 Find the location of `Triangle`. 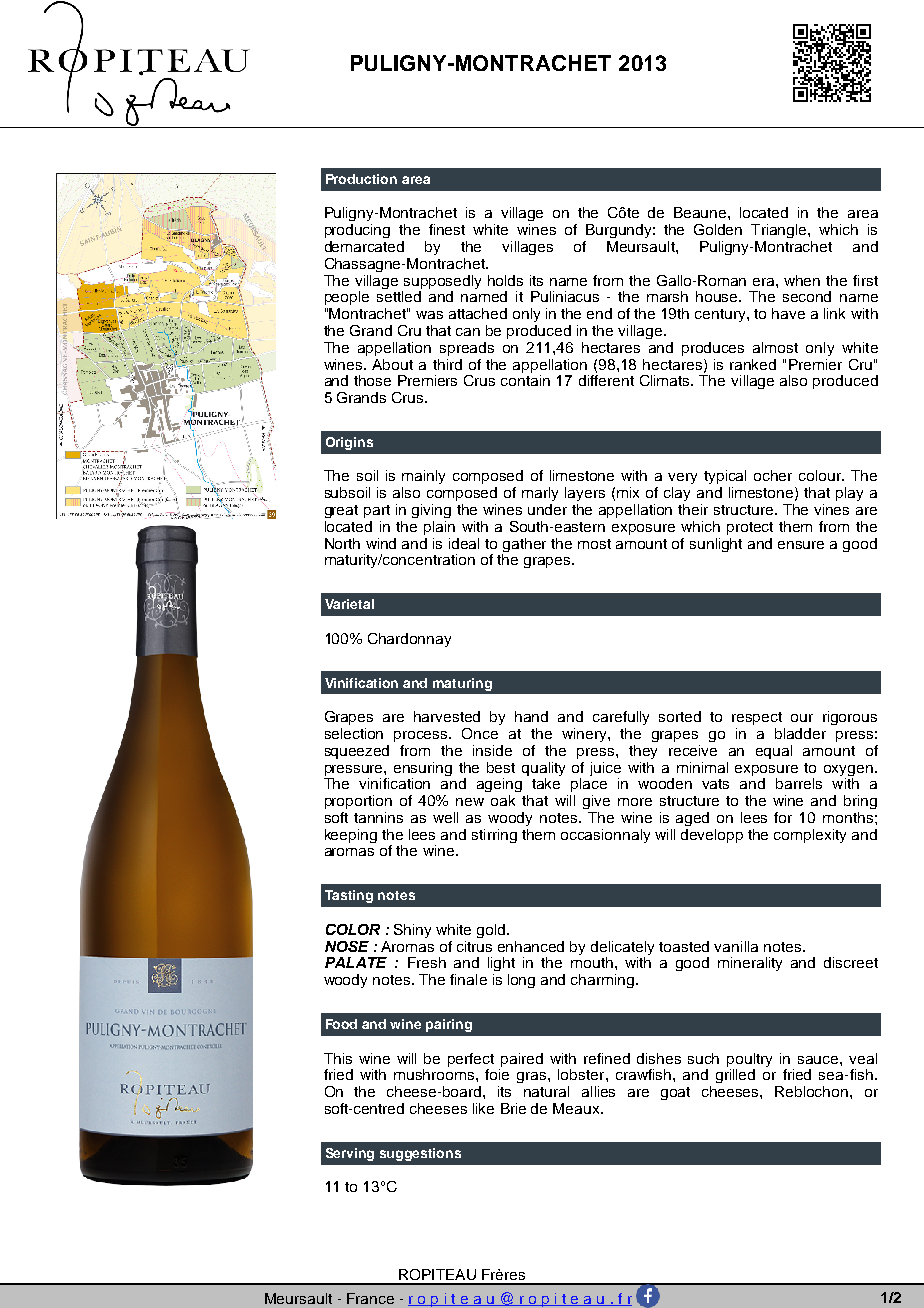

Triangle is located at coordinates (780, 231).
